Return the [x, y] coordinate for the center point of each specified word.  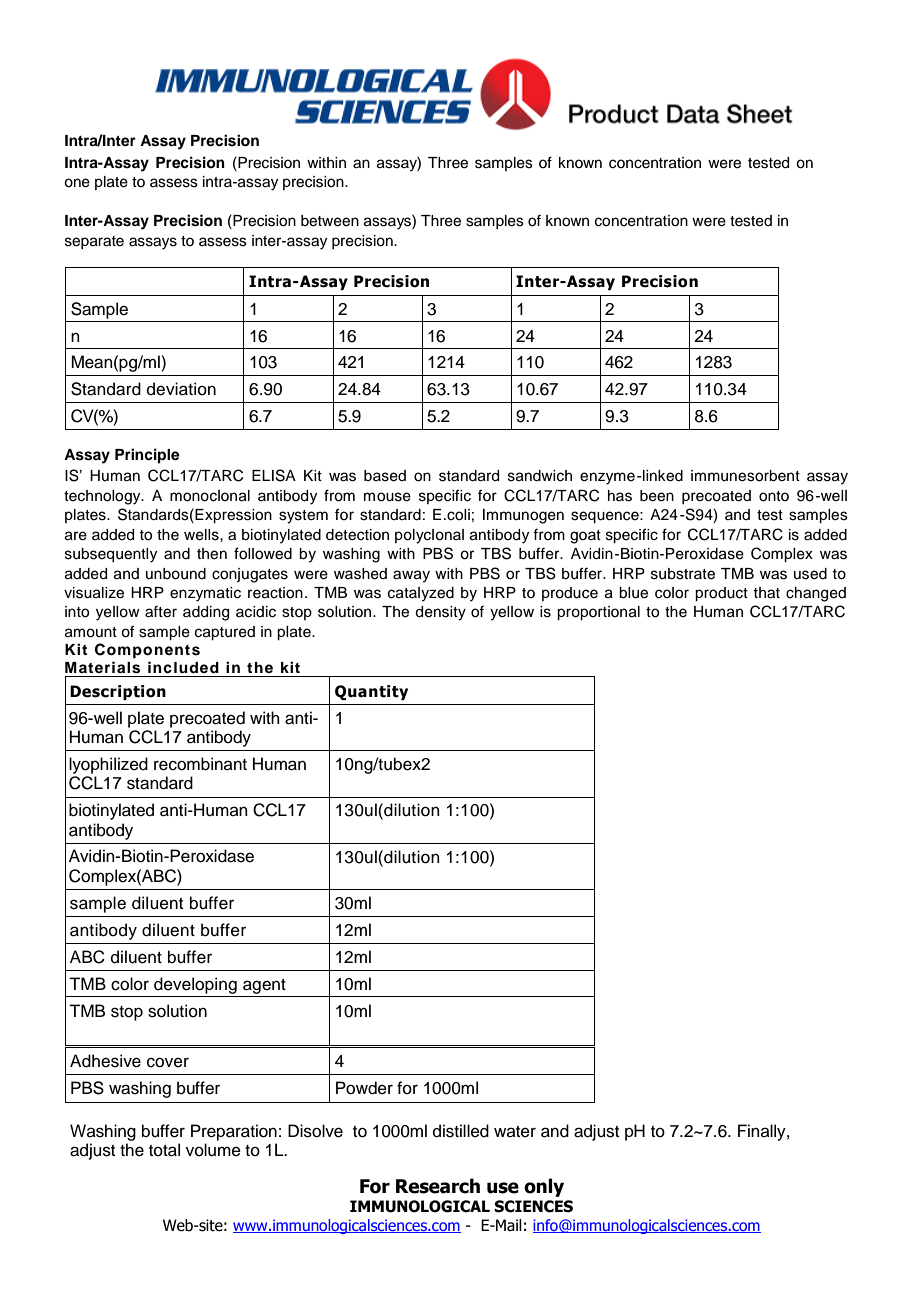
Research [438, 1186]
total [164, 1150]
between [330, 221]
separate [94, 242]
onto [774, 496]
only [544, 1187]
